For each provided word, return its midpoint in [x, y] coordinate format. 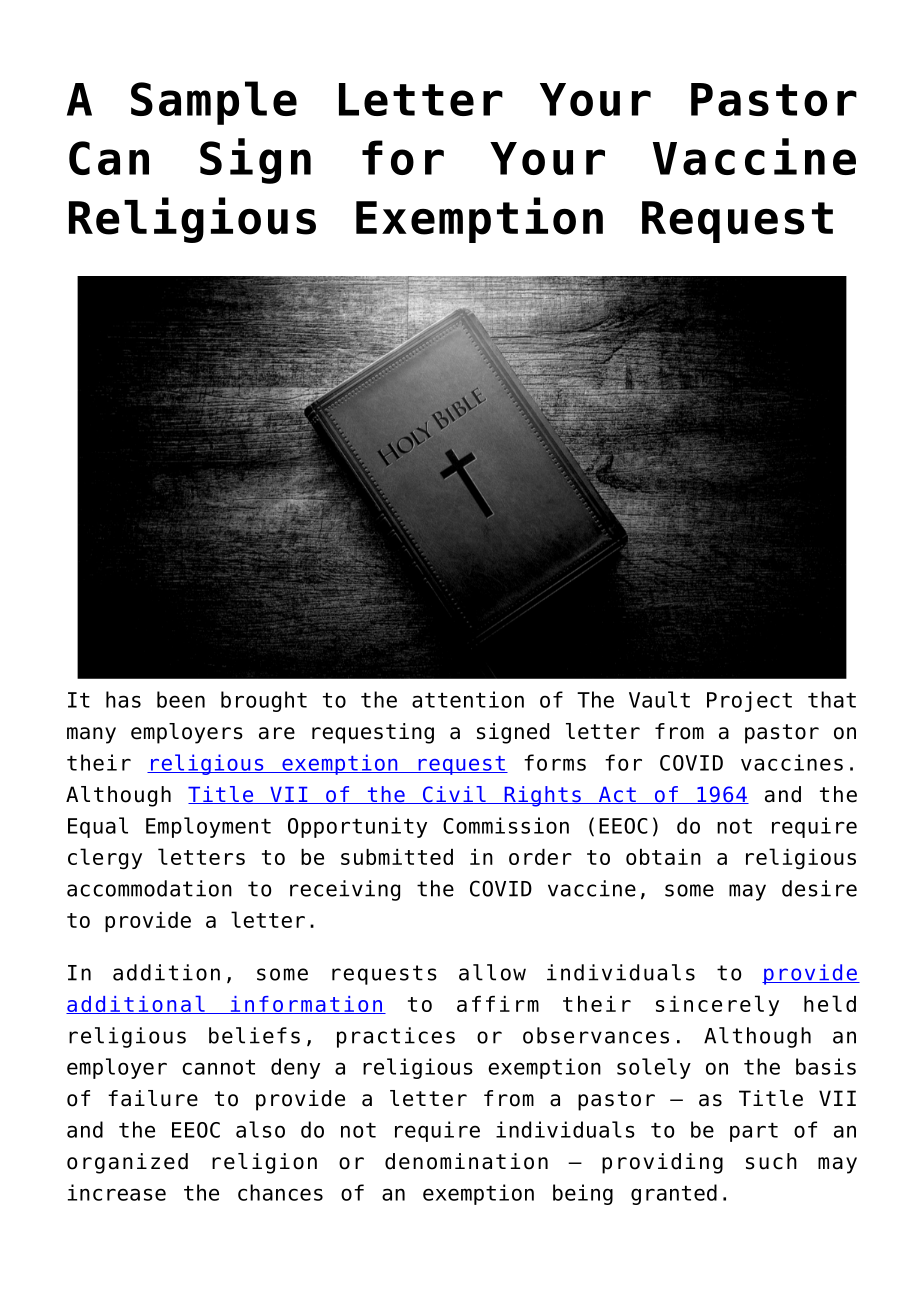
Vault [659, 699]
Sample [214, 103]
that [832, 699]
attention [468, 699]
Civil [454, 795]
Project [749, 701]
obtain [663, 857]
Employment [208, 827]
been [181, 699]
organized [127, 1163]
